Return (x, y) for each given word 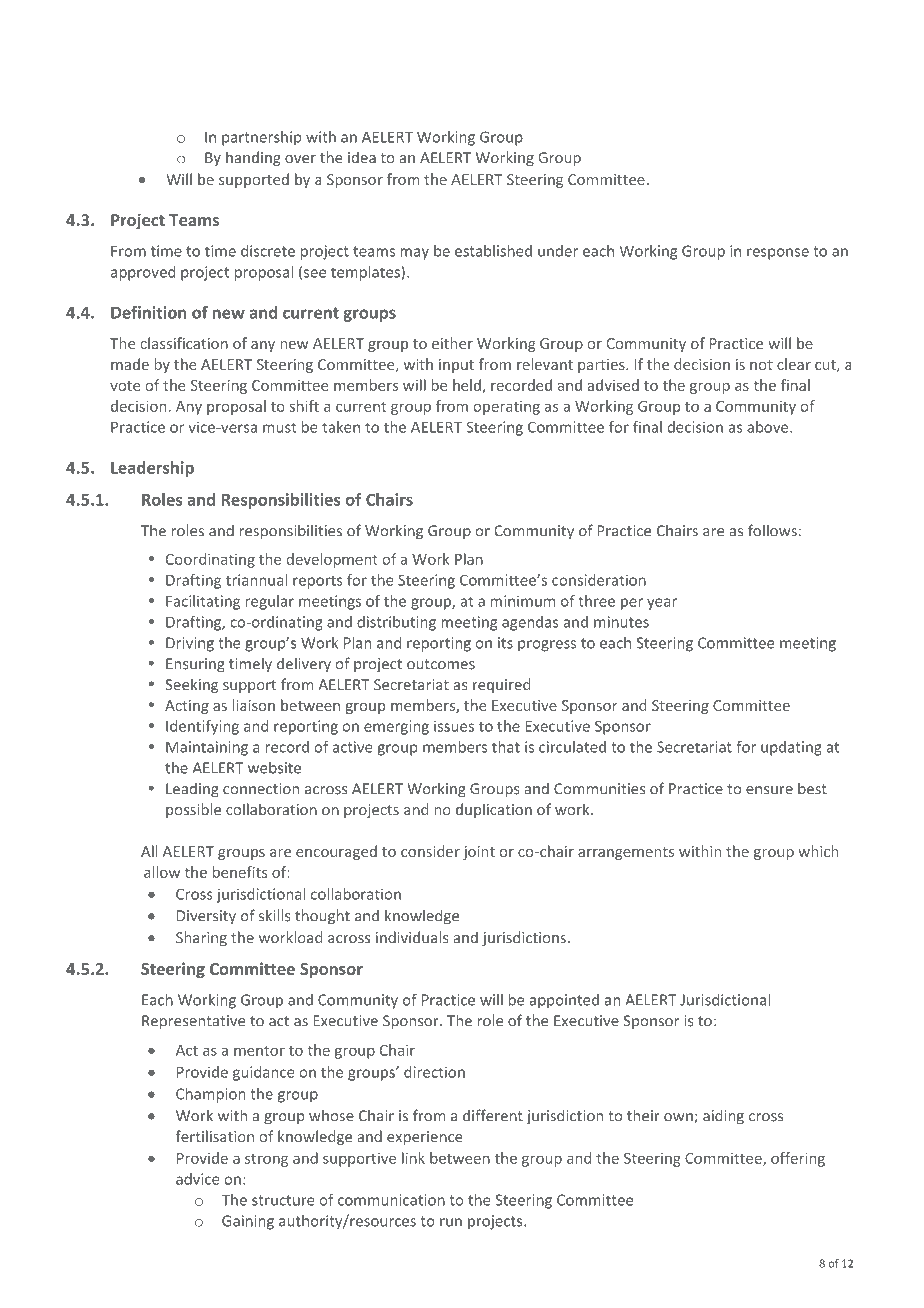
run (451, 1222)
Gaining (248, 1222)
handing (253, 158)
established (493, 251)
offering (798, 1159)
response (778, 254)
